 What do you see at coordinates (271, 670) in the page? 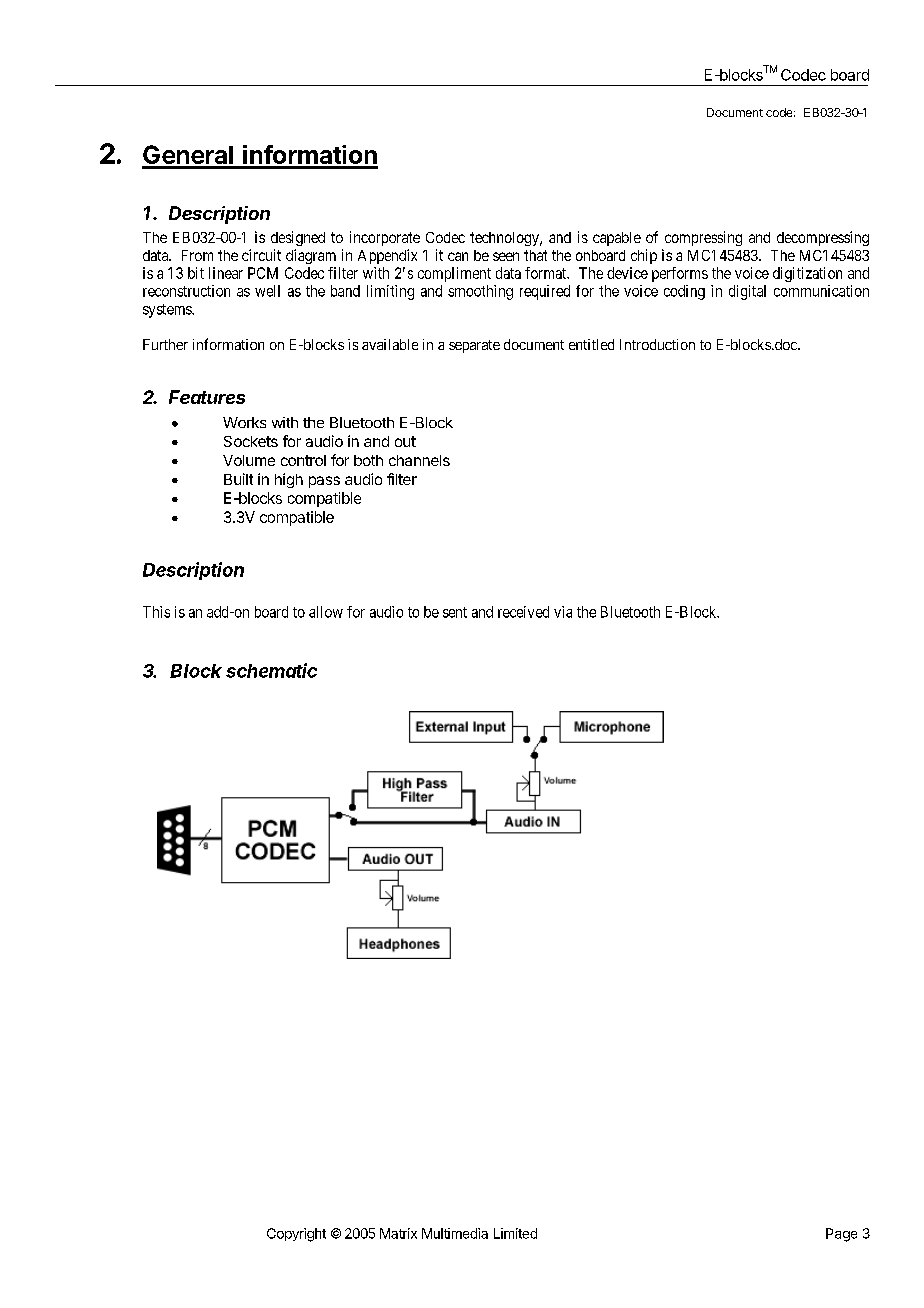
I see `schematic` at bounding box center [271, 670].
